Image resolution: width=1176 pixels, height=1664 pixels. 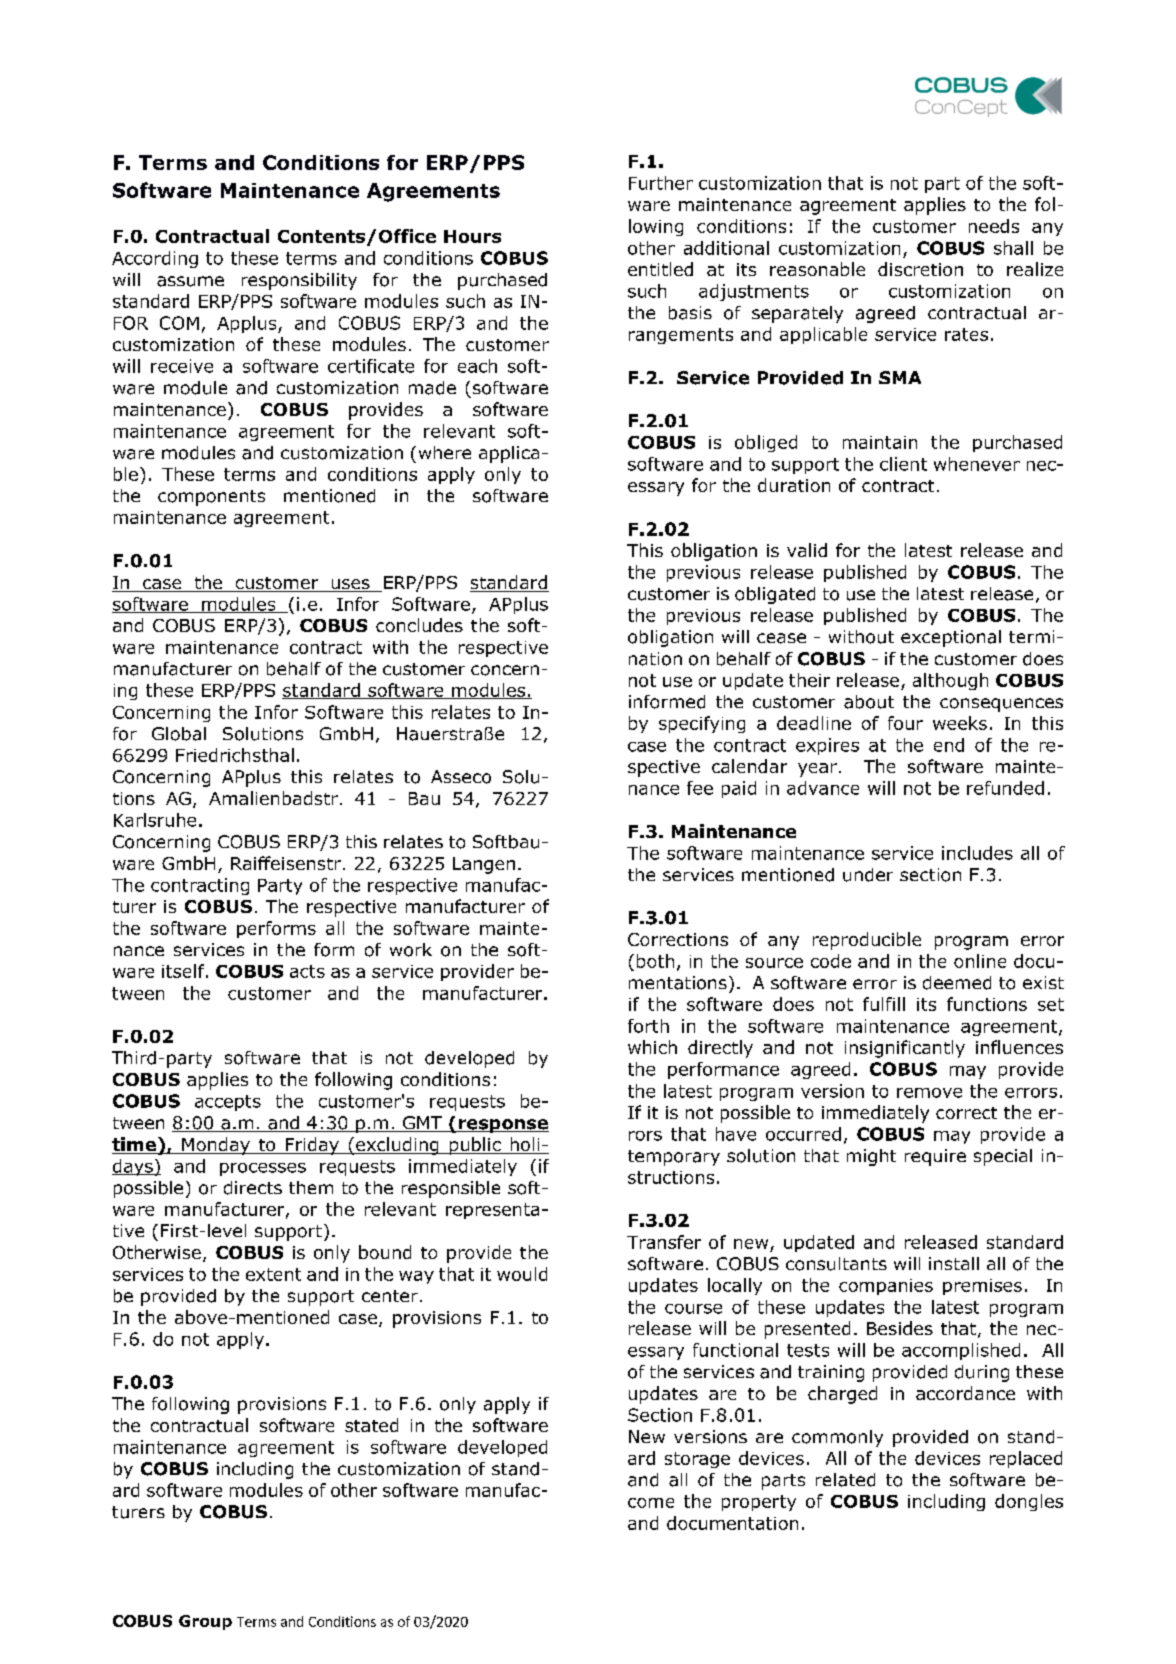 I want to click on Besides, so click(x=900, y=1328).
